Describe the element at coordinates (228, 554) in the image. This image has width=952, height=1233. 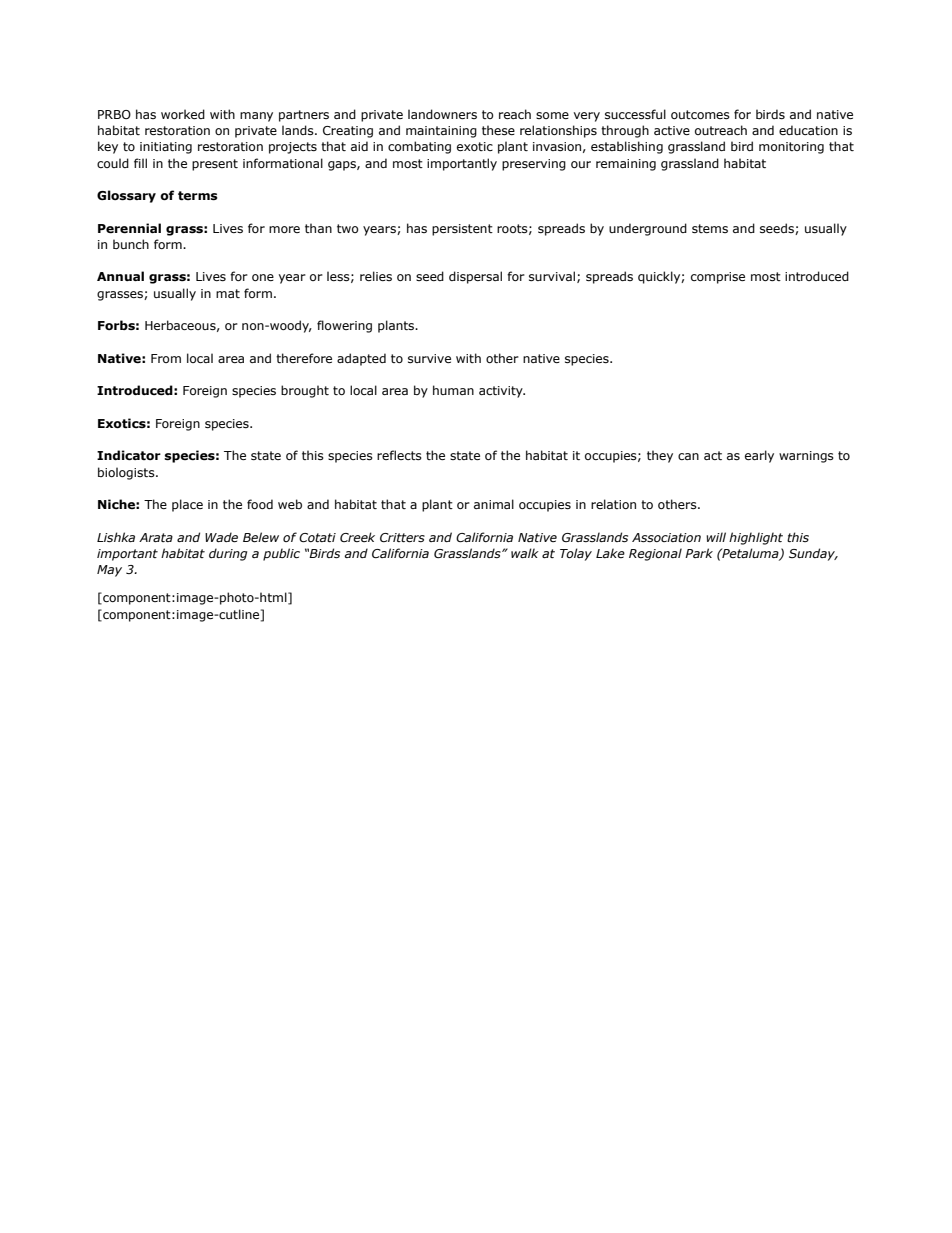
I see `during` at that location.
